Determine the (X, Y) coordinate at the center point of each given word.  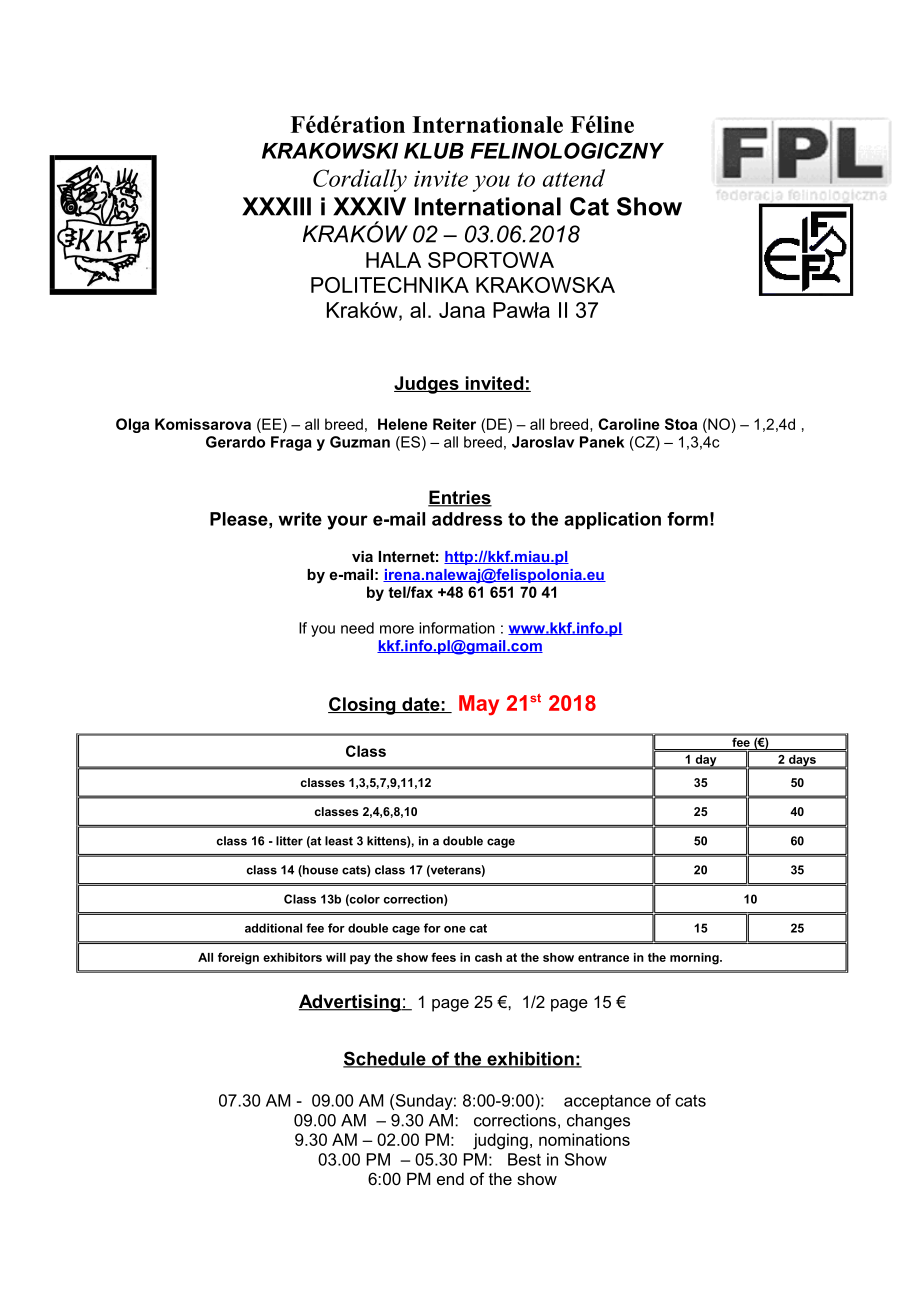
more (397, 629)
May (479, 705)
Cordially (360, 180)
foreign (238, 958)
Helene (403, 424)
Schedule (385, 1059)
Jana (462, 310)
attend (574, 178)
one (455, 929)
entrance (603, 957)
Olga (132, 425)
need (357, 628)
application (612, 520)
